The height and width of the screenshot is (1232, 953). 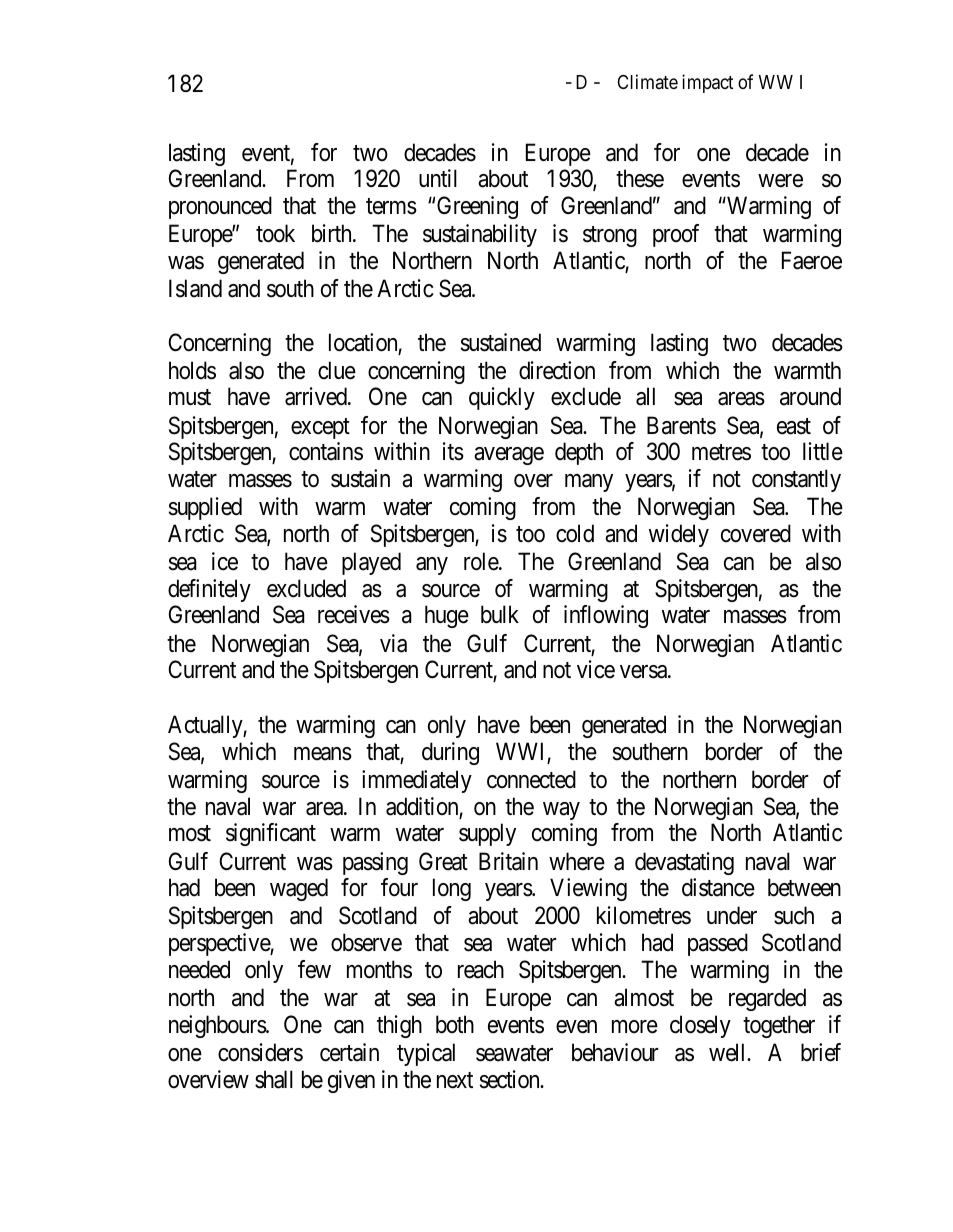 What do you see at coordinates (557, 370) in the screenshot?
I see `direction` at bounding box center [557, 370].
